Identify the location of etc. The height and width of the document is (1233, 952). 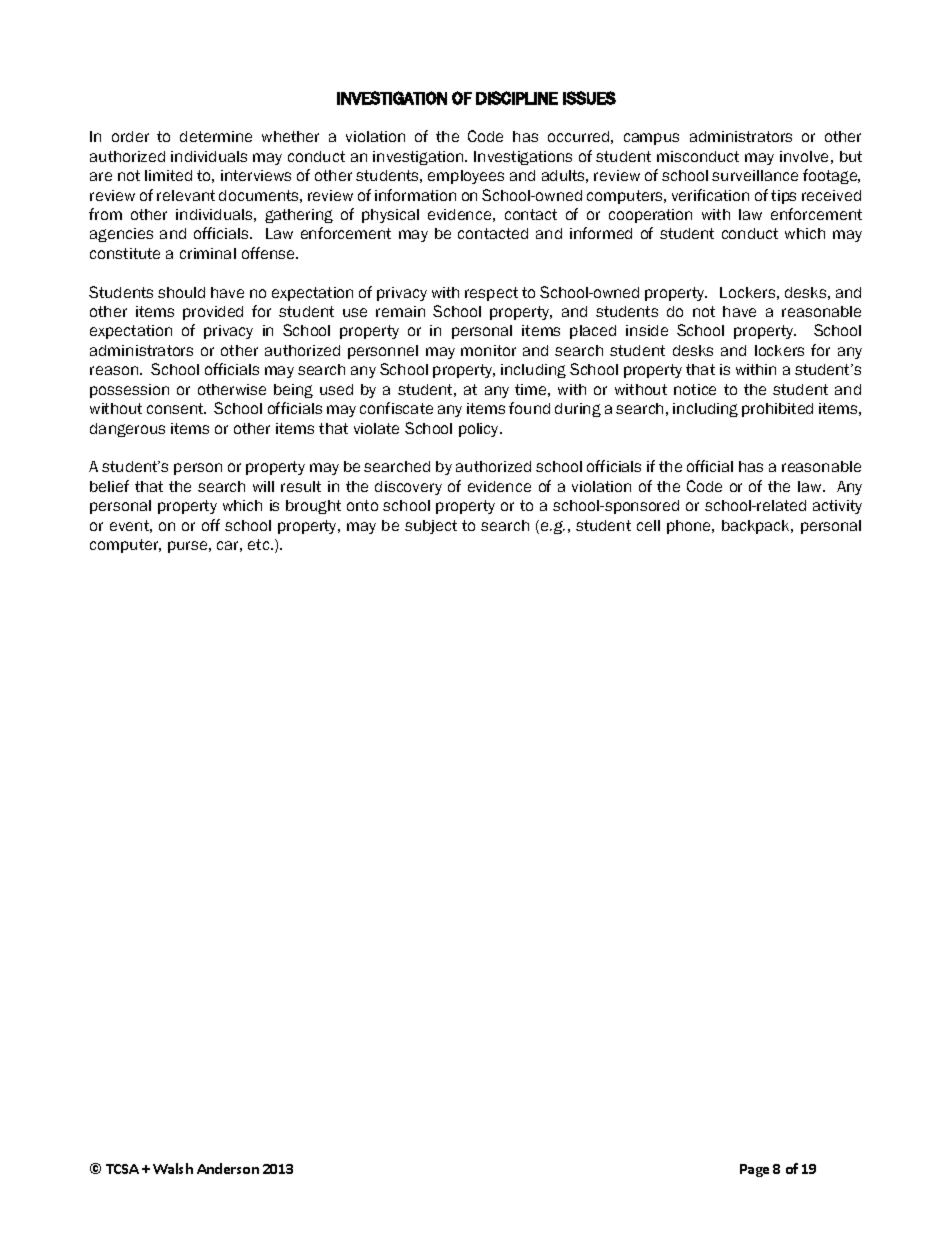
(260, 544).
